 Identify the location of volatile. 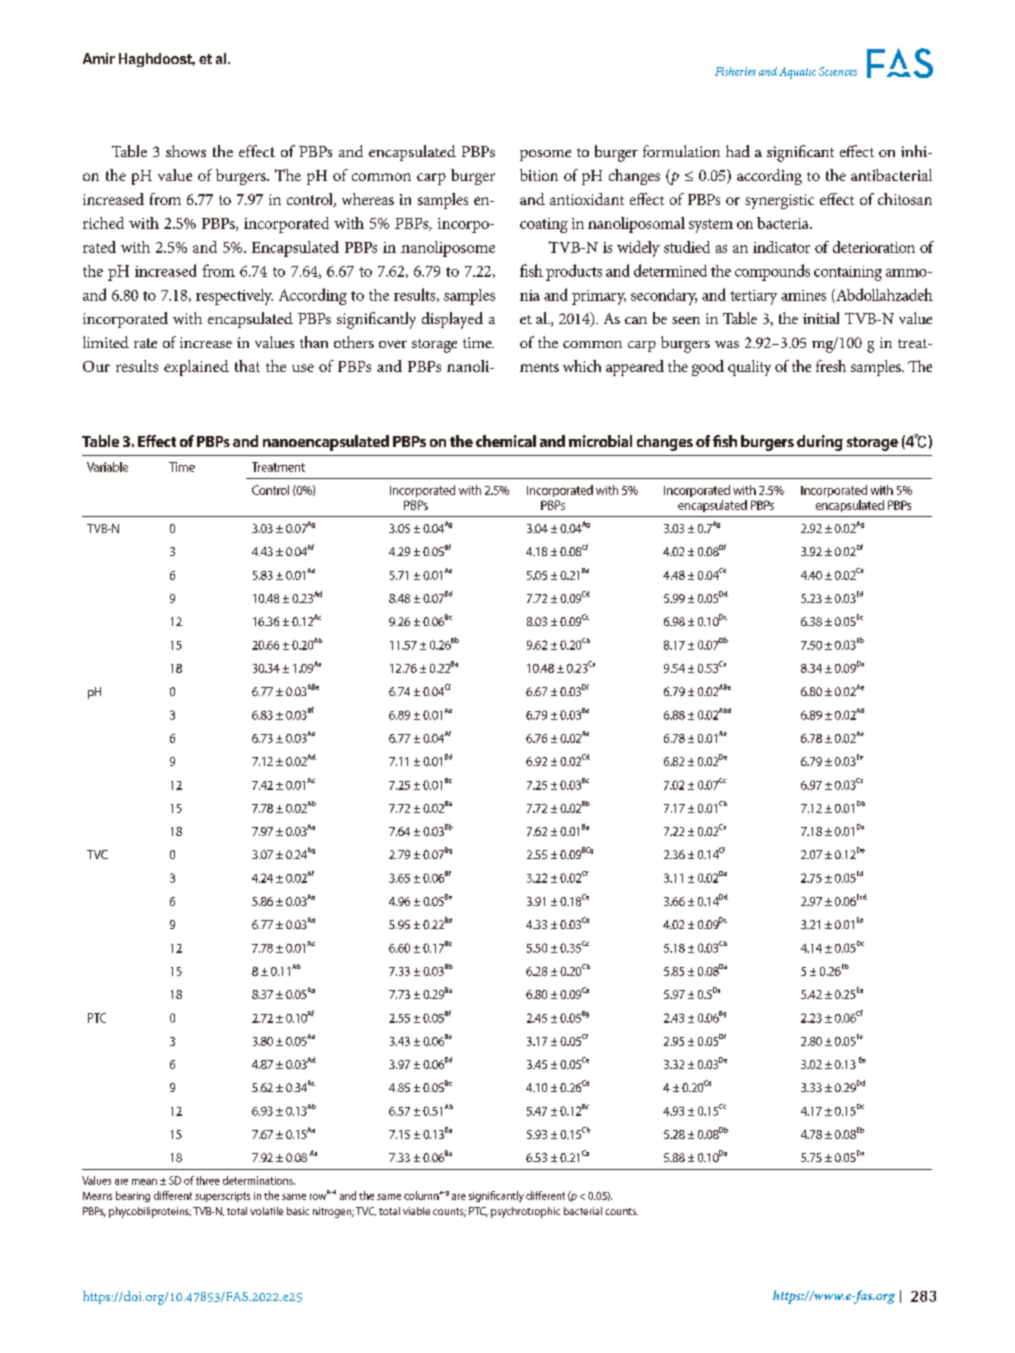
(266, 1211).
